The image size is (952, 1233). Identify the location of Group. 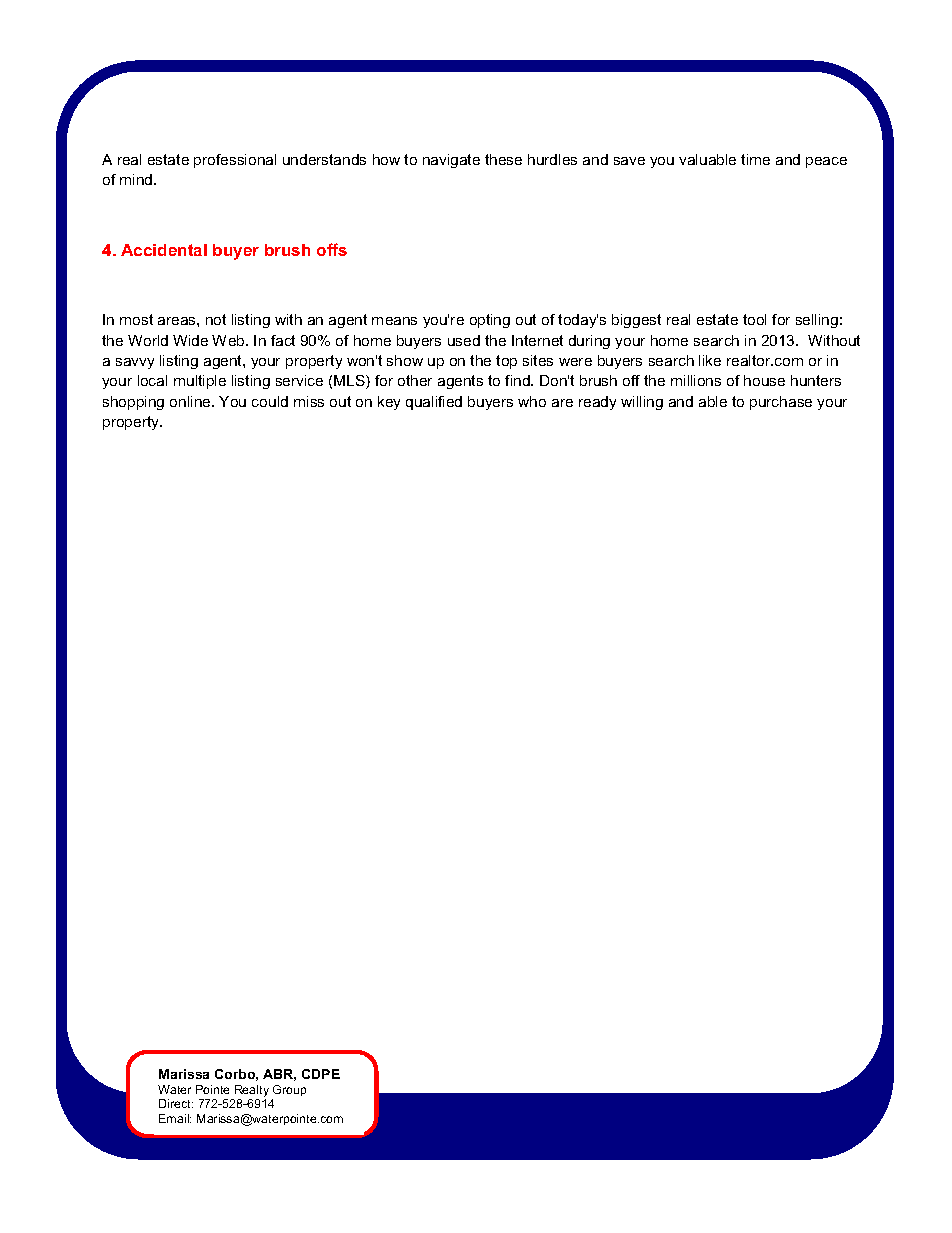
(289, 1090).
